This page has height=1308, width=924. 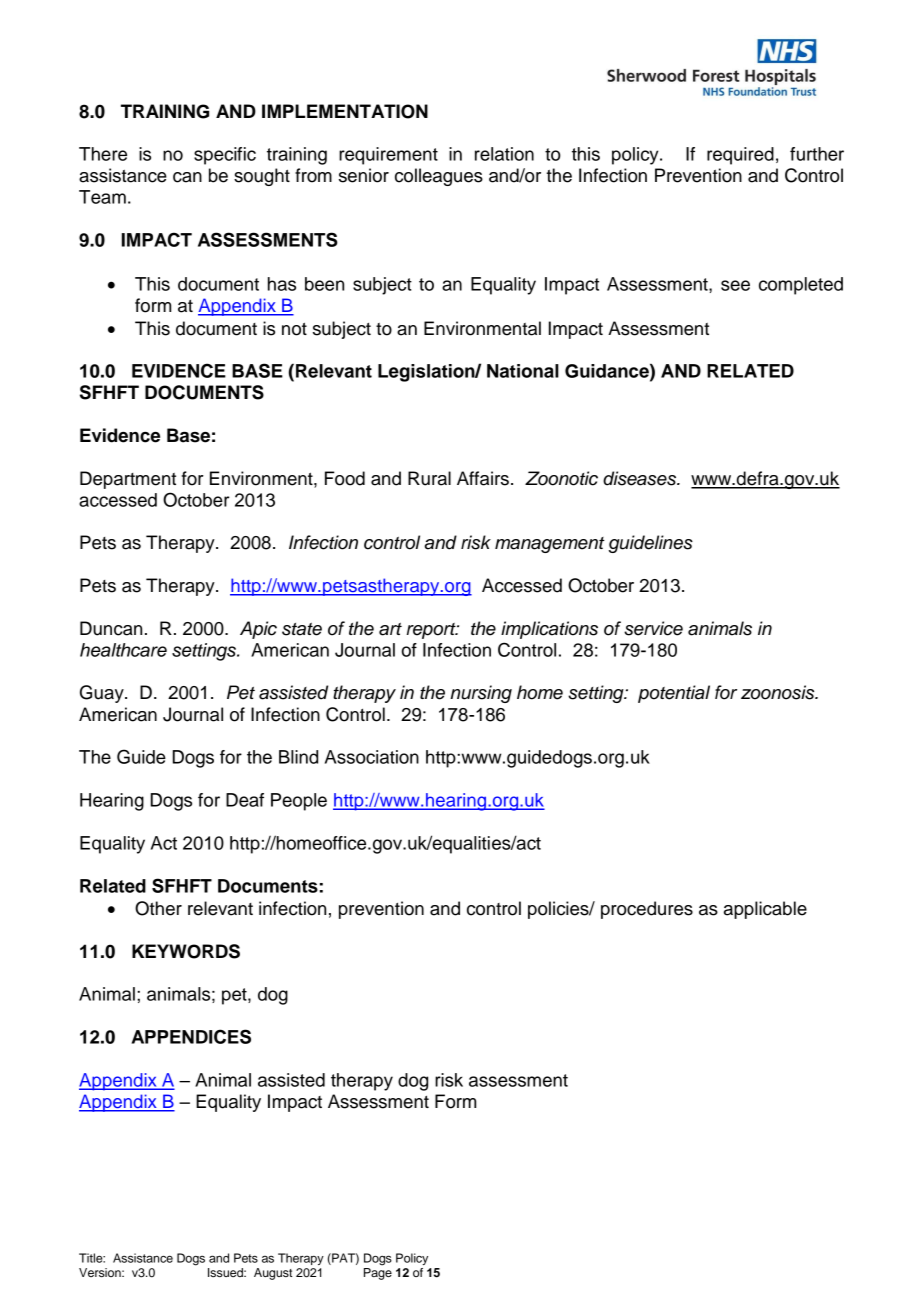 I want to click on August, so click(x=273, y=1274).
